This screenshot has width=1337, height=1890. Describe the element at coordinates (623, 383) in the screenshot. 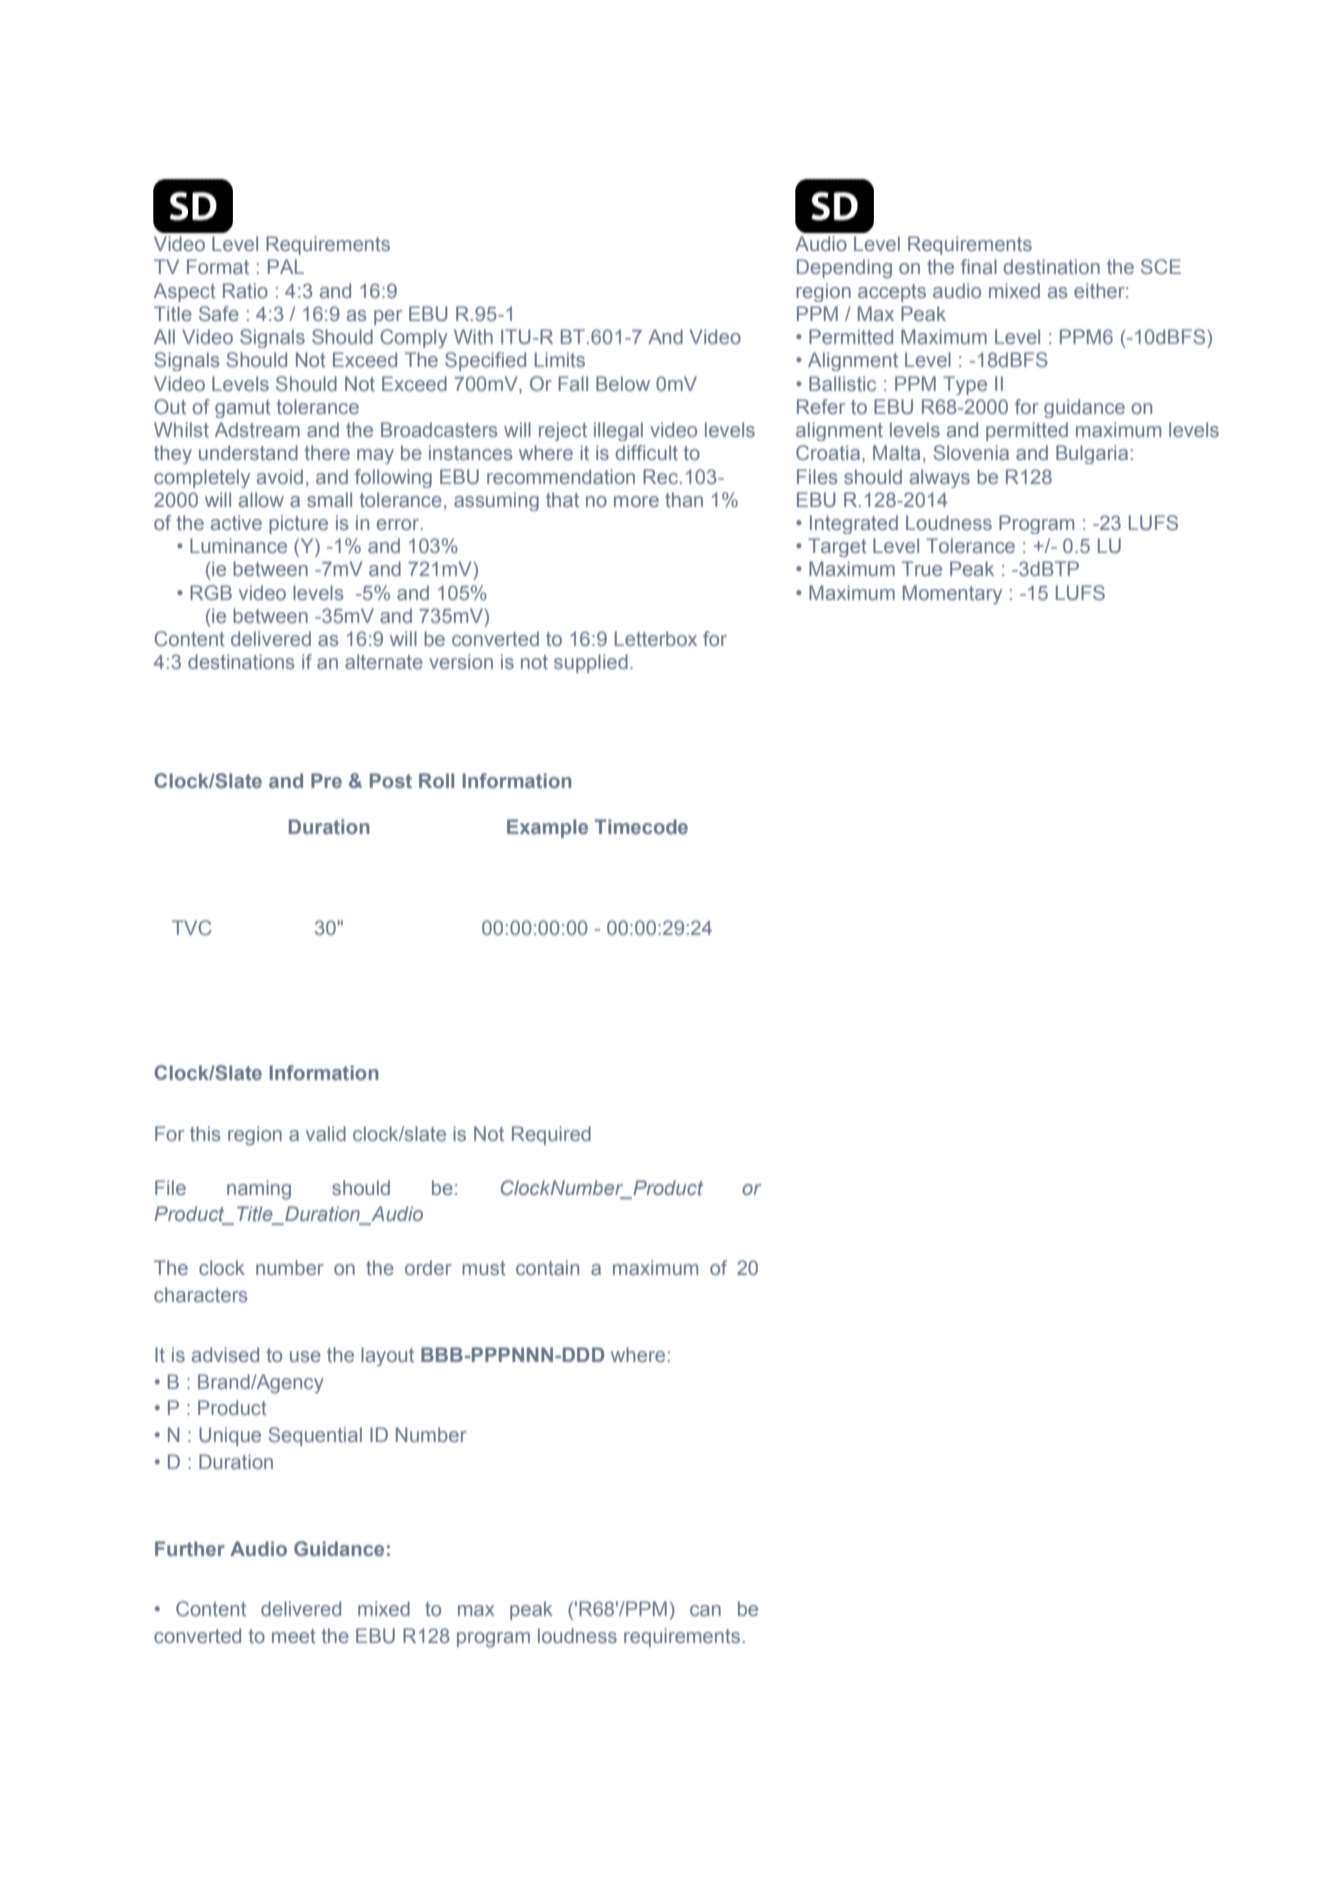

I see `Below` at that location.
